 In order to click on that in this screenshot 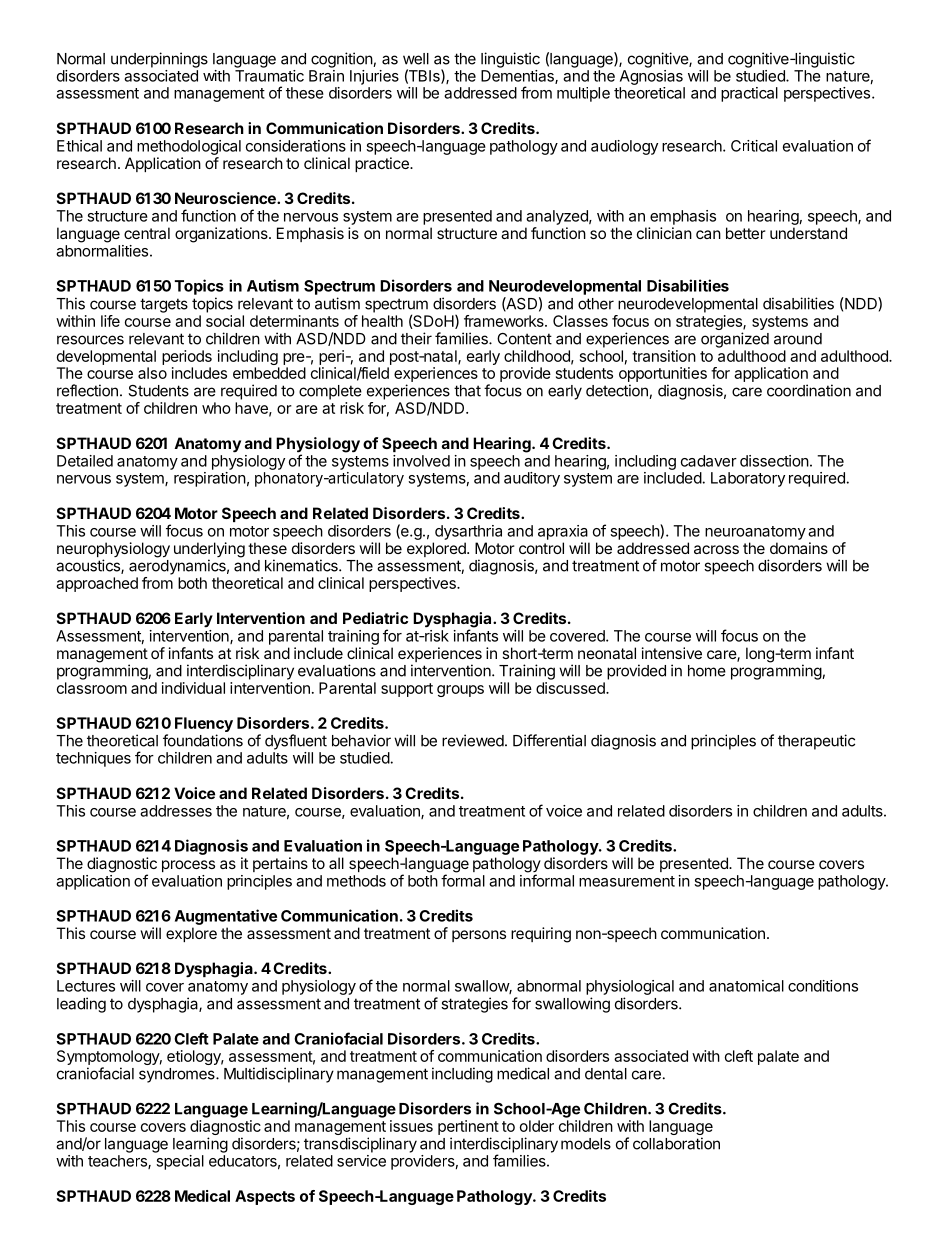, I will do `click(467, 391)`.
